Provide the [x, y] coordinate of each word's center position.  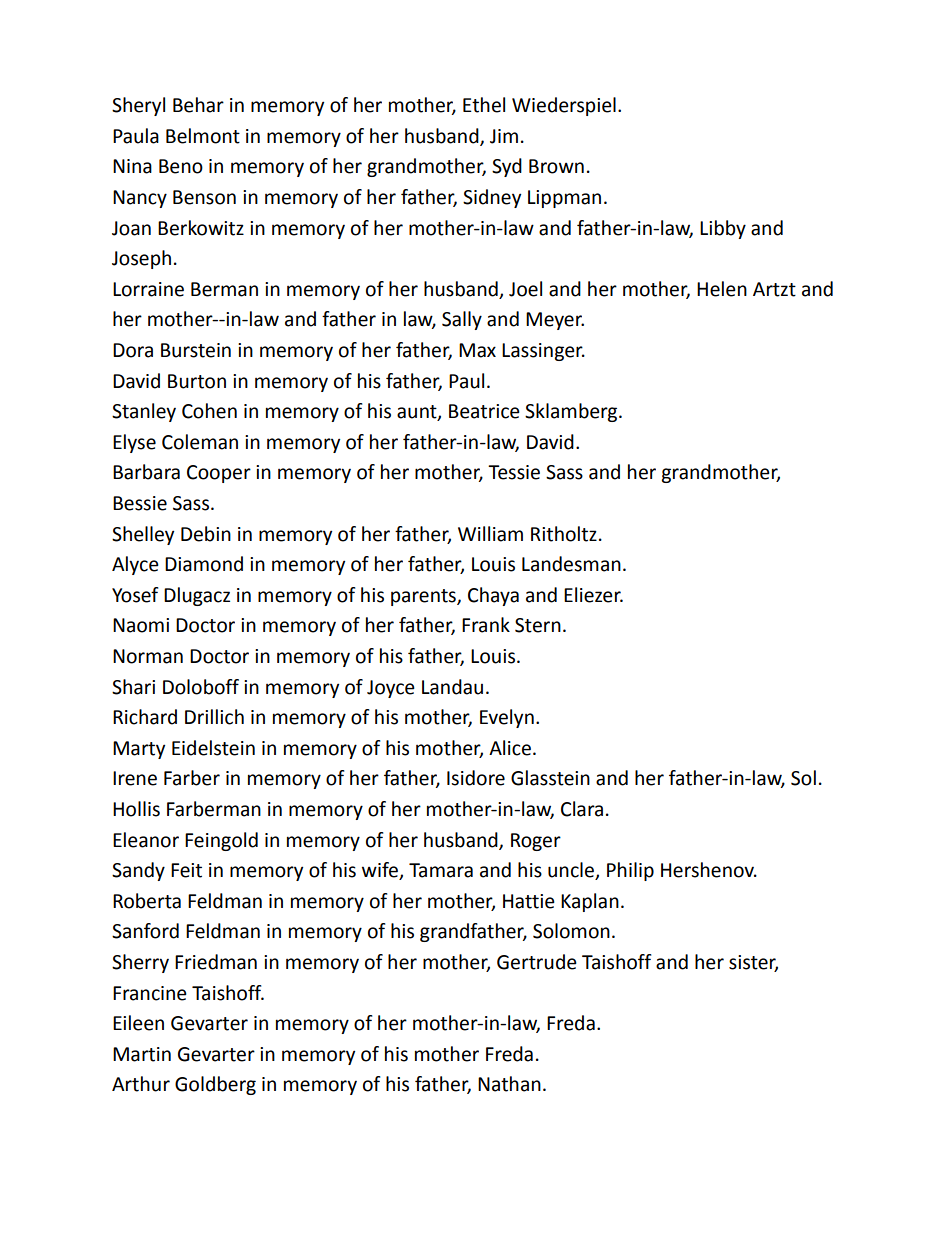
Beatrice [484, 411]
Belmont [203, 136]
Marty [139, 750]
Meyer [555, 321]
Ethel [484, 105]
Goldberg [215, 1085]
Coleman [200, 442]
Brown [556, 166]
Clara [582, 809]
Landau [452, 687]
